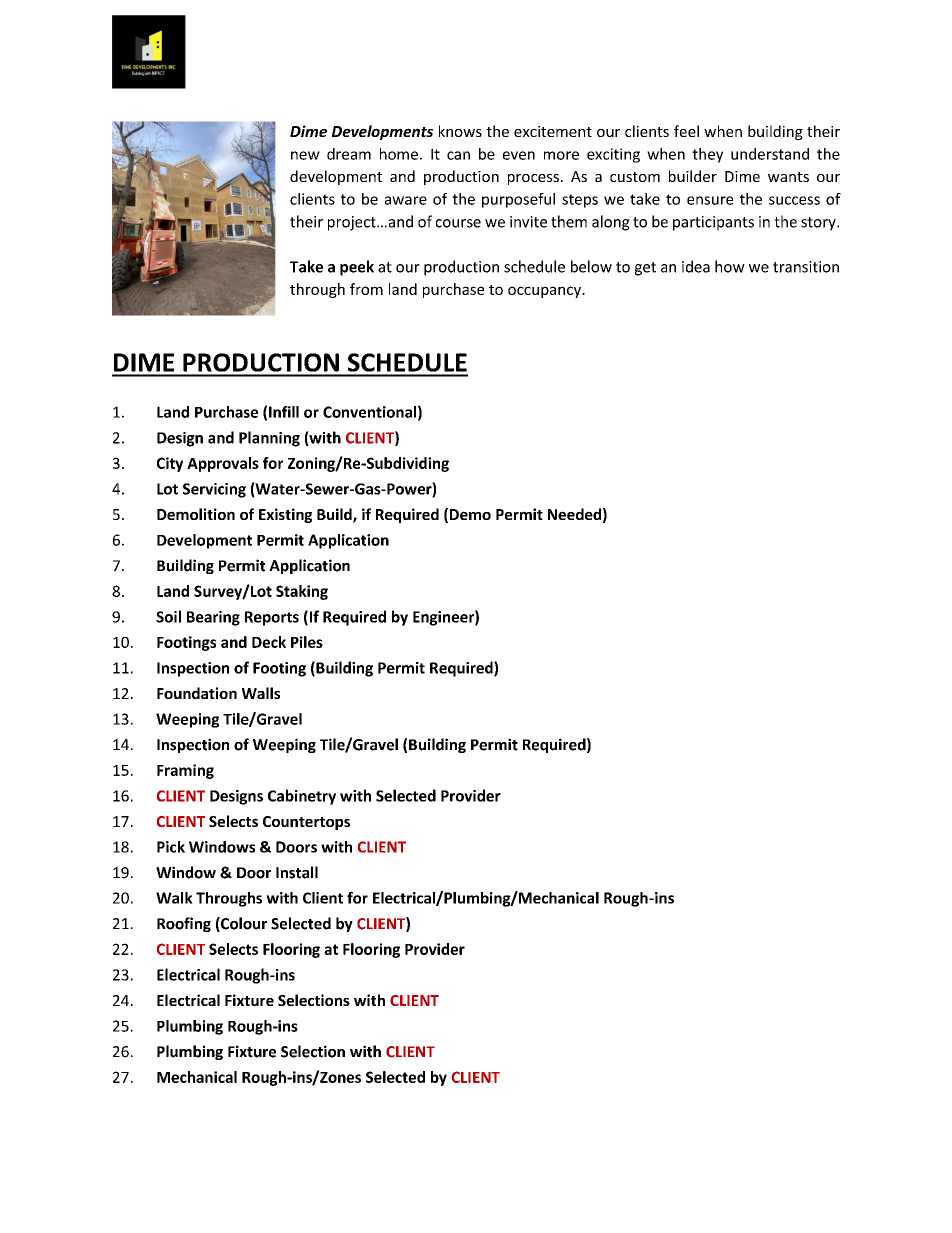 The width and height of the document is (952, 1233). What do you see at coordinates (261, 693) in the document?
I see `Walls` at bounding box center [261, 693].
